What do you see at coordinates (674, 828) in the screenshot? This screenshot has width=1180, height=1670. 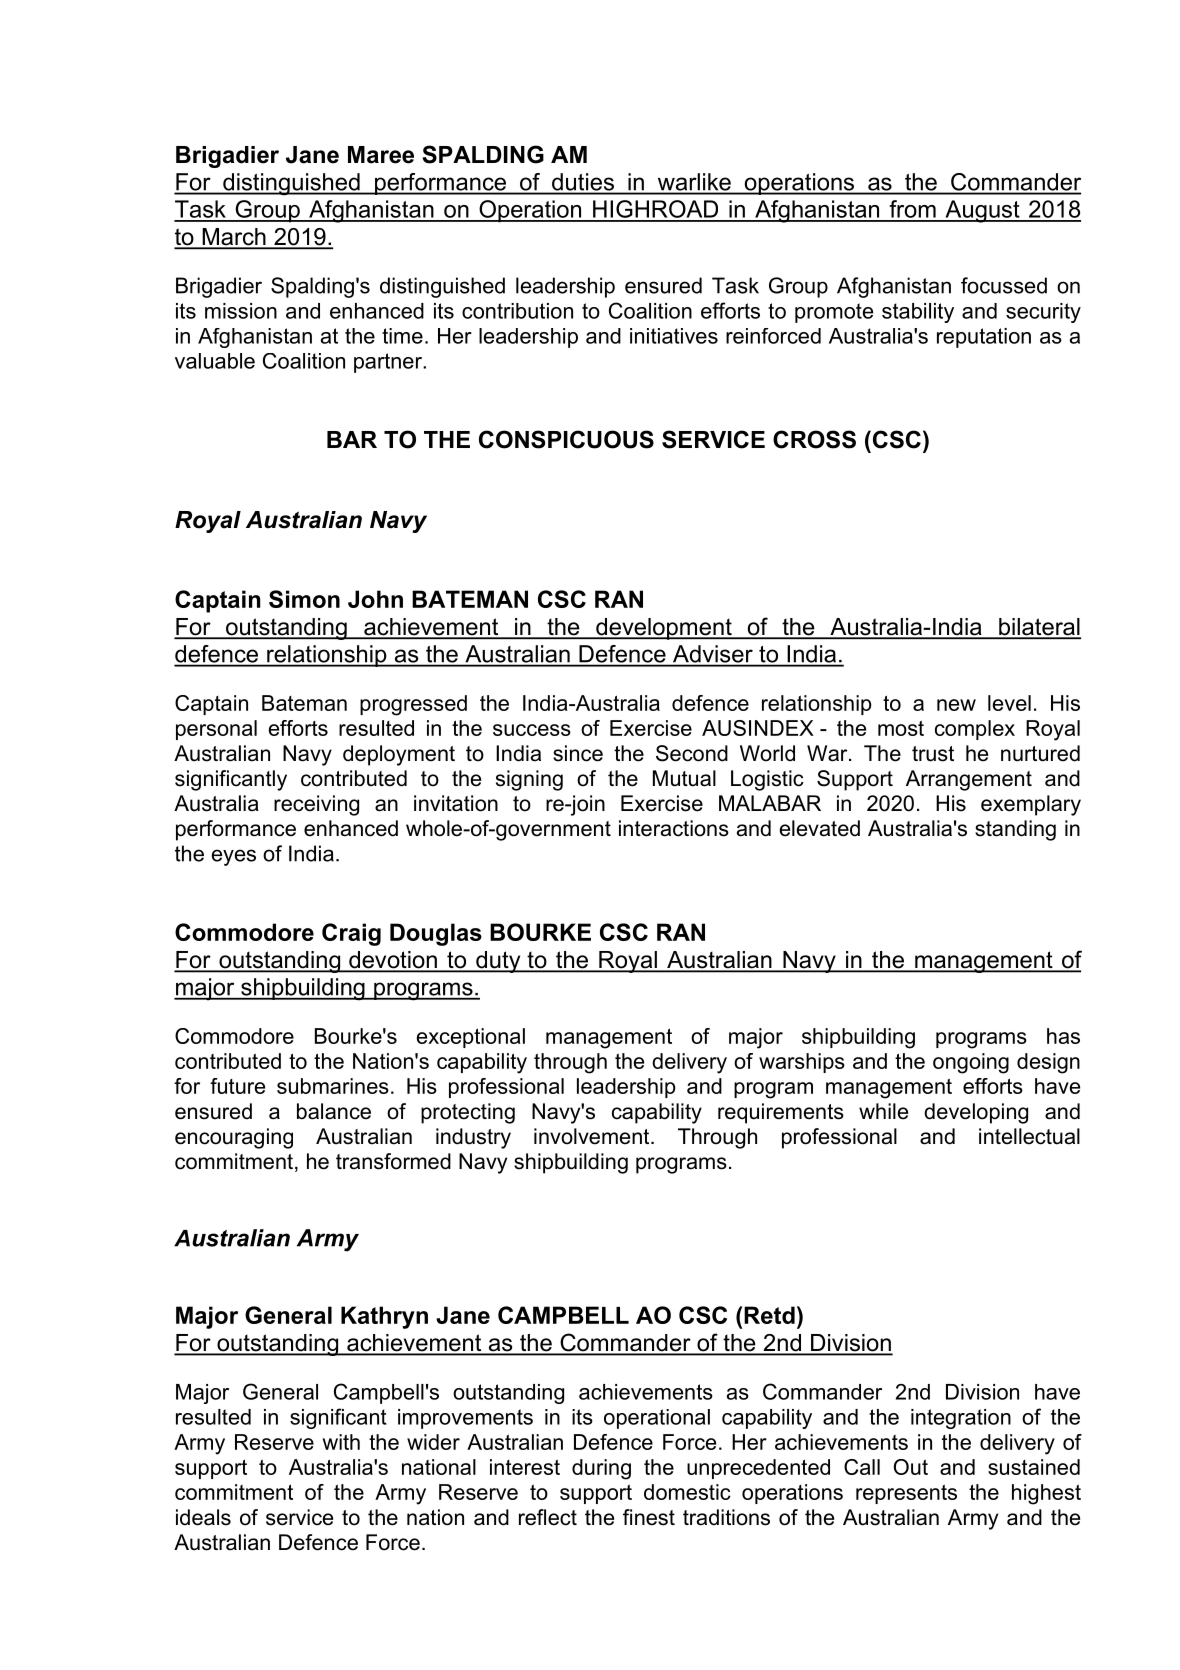 I see `interactions` at bounding box center [674, 828].
